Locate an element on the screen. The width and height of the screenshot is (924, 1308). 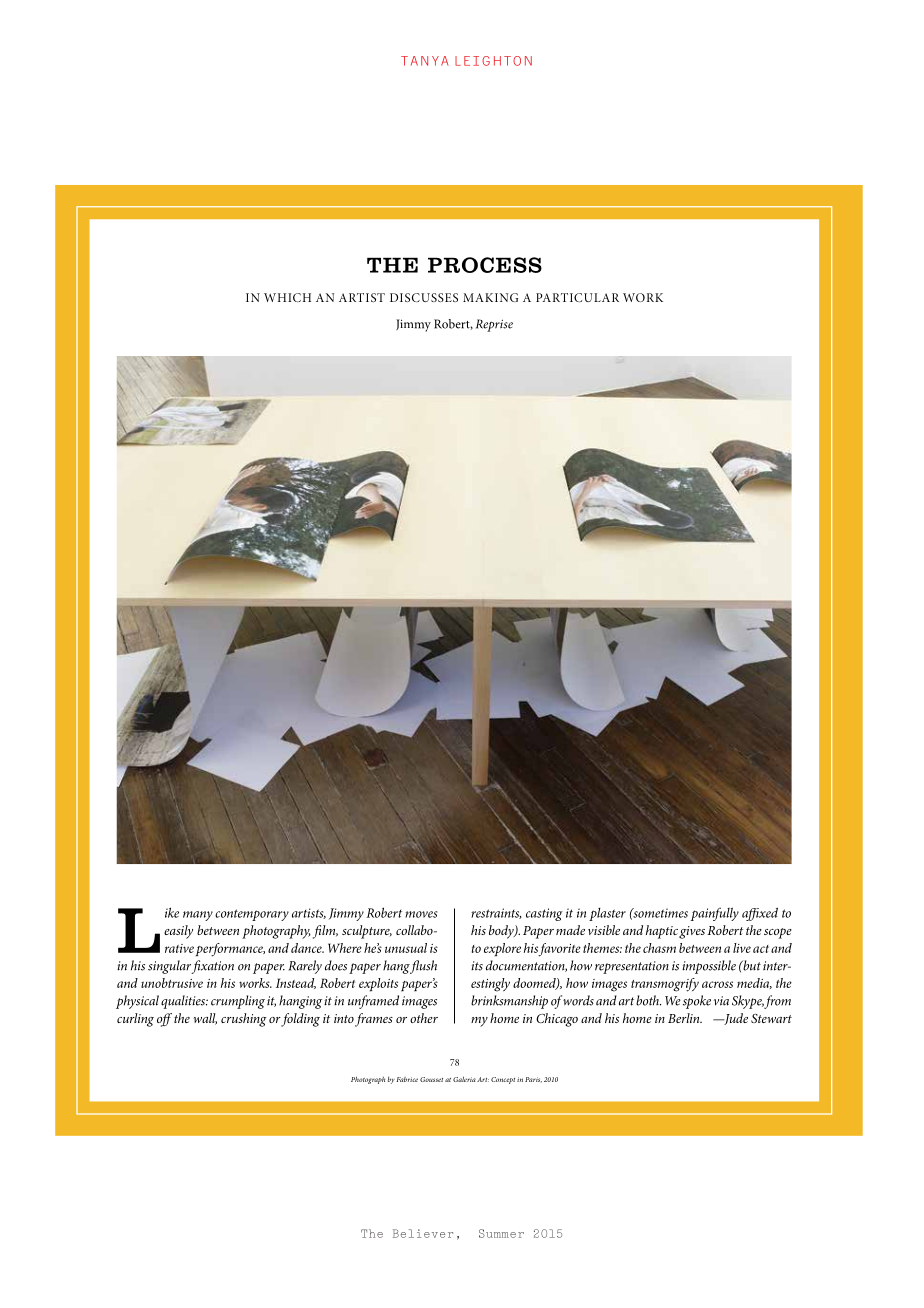
painfully is located at coordinates (715, 914).
